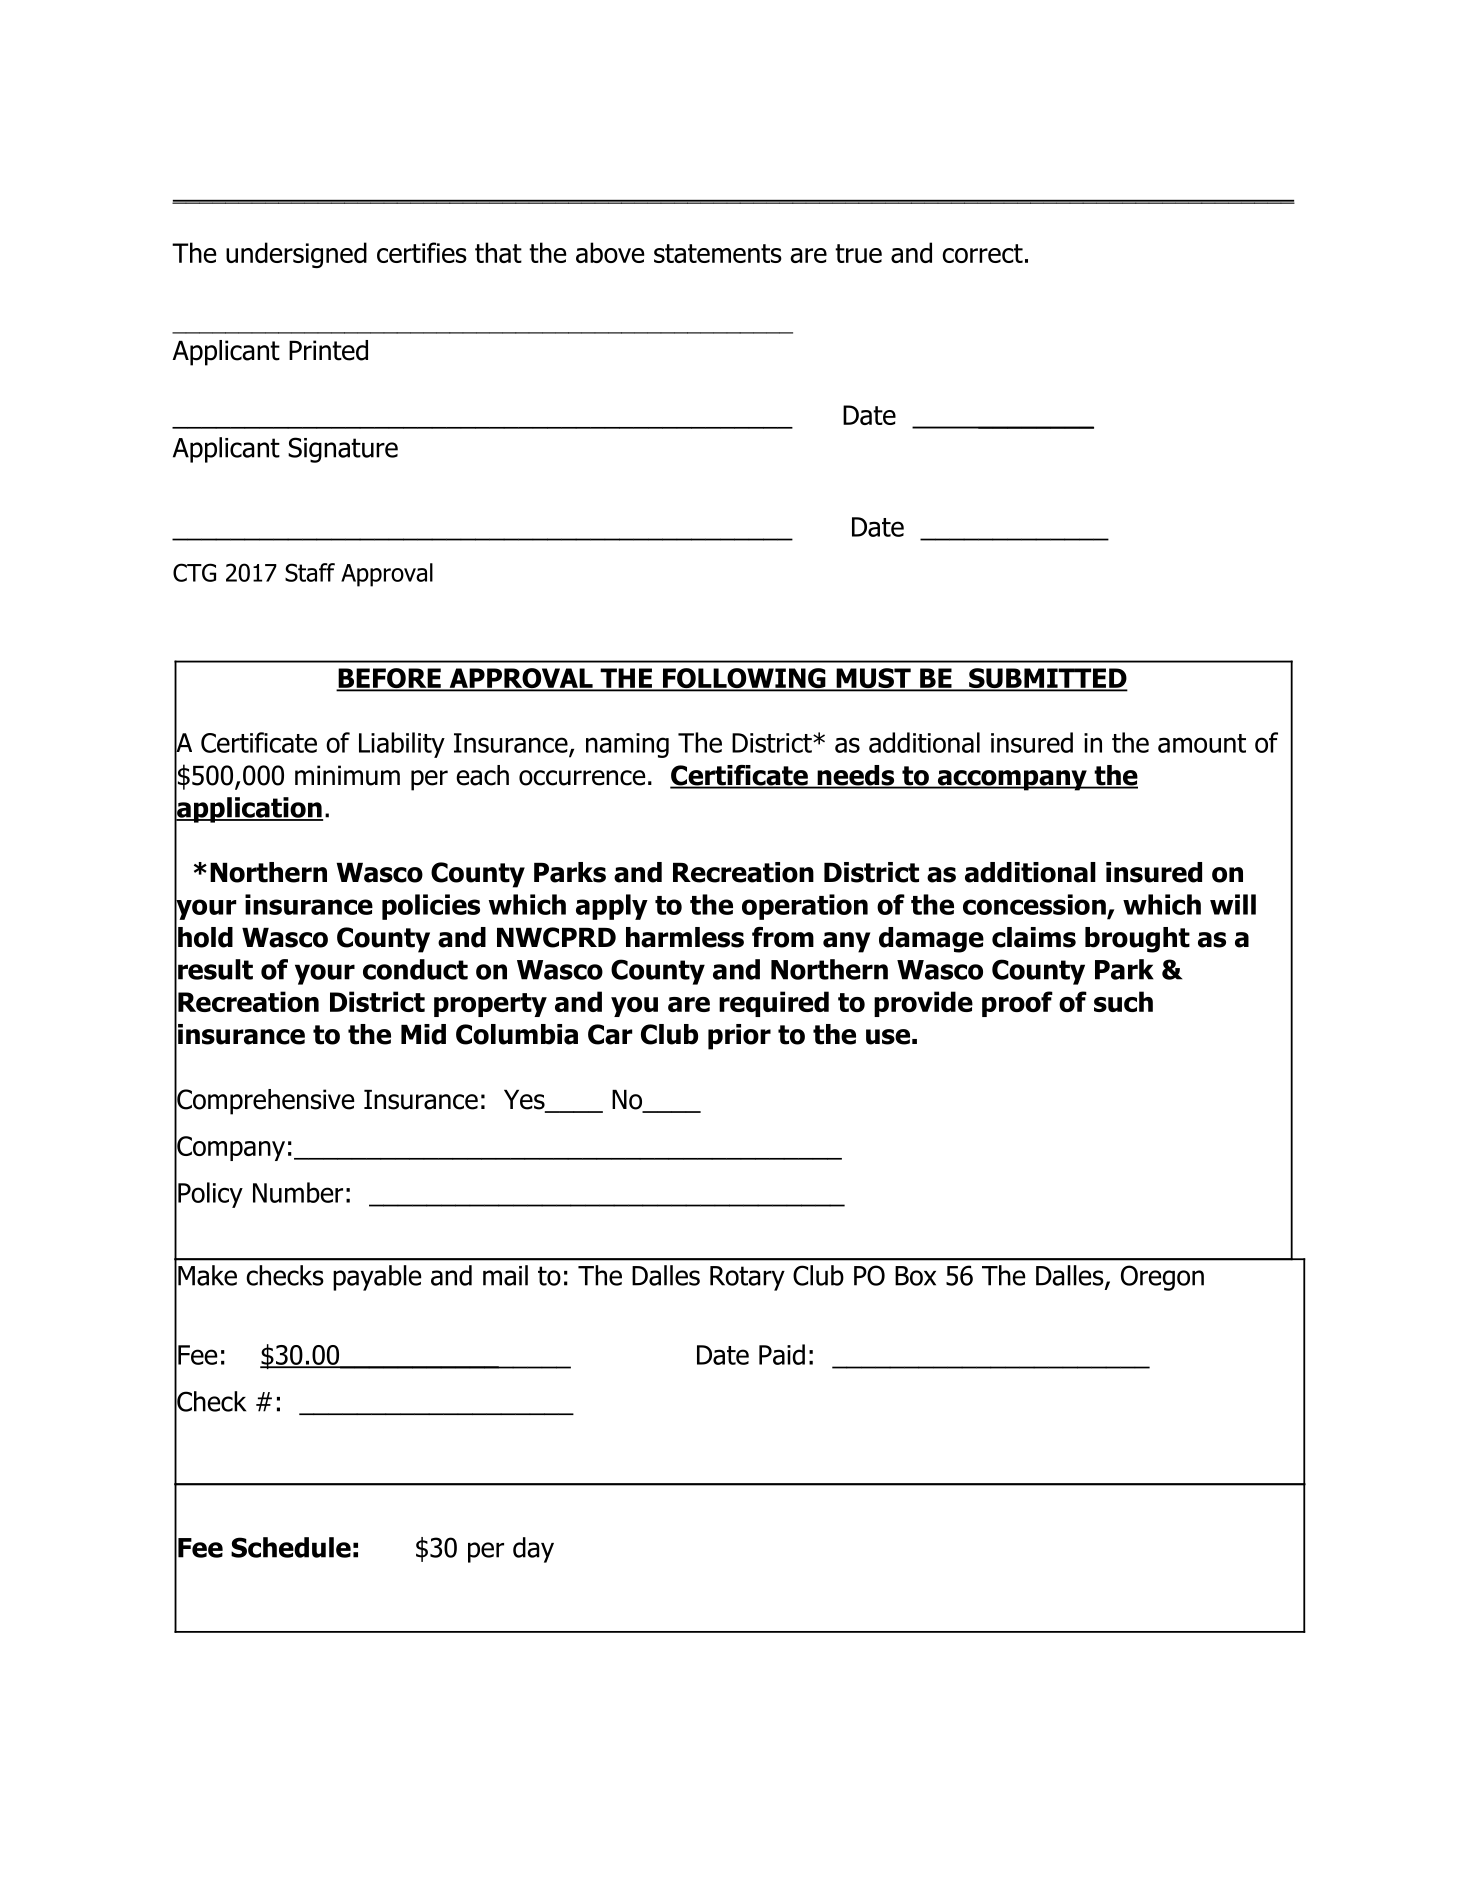 The height and width of the page is (1901, 1469). What do you see at coordinates (310, 572) in the page?
I see `Staff` at bounding box center [310, 572].
